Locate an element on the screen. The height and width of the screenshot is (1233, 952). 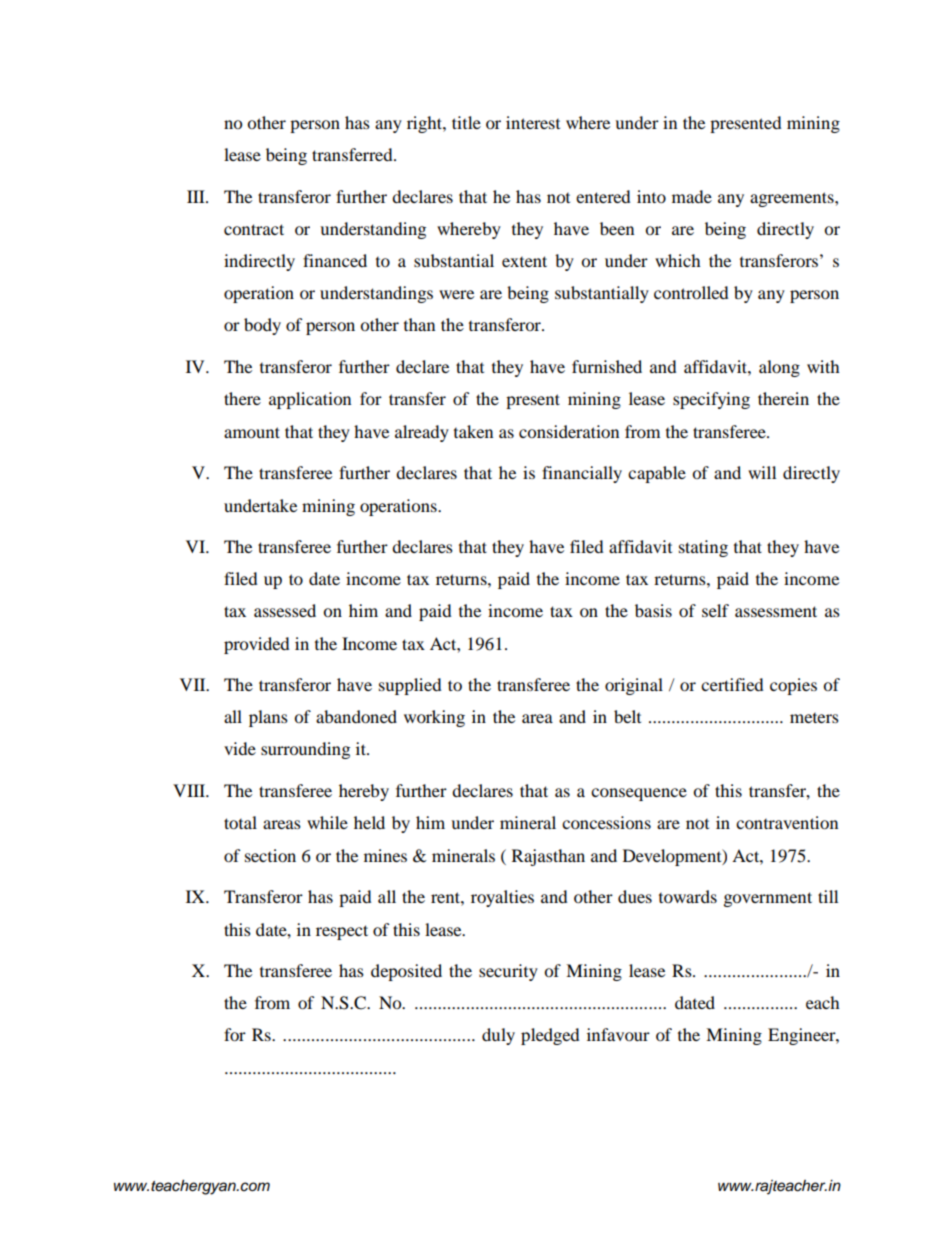
contract is located at coordinates (254, 229).
